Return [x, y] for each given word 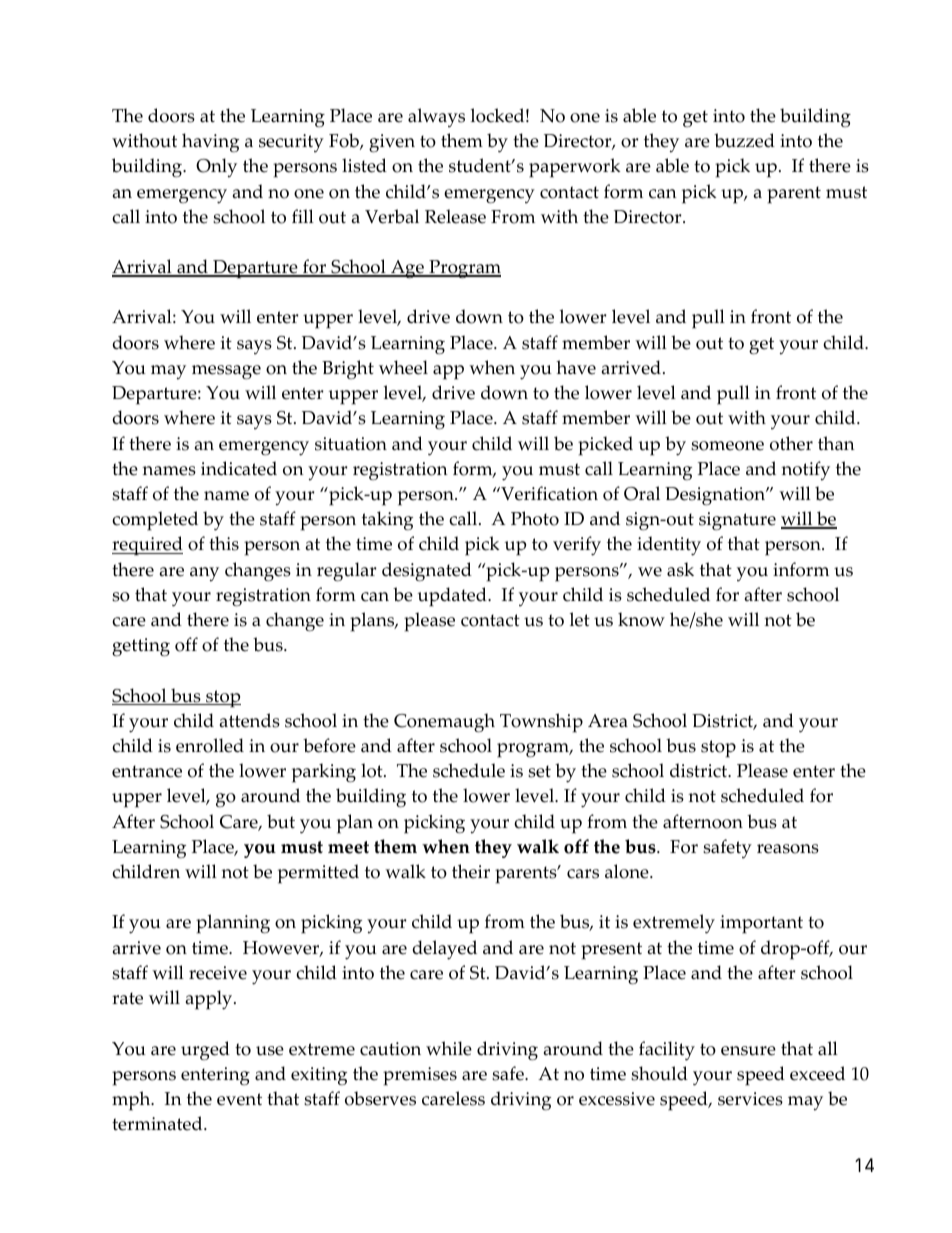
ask [680, 569]
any [204, 574]
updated [453, 597]
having [210, 143]
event [239, 1099]
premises [420, 1076]
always [436, 117]
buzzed [744, 140]
